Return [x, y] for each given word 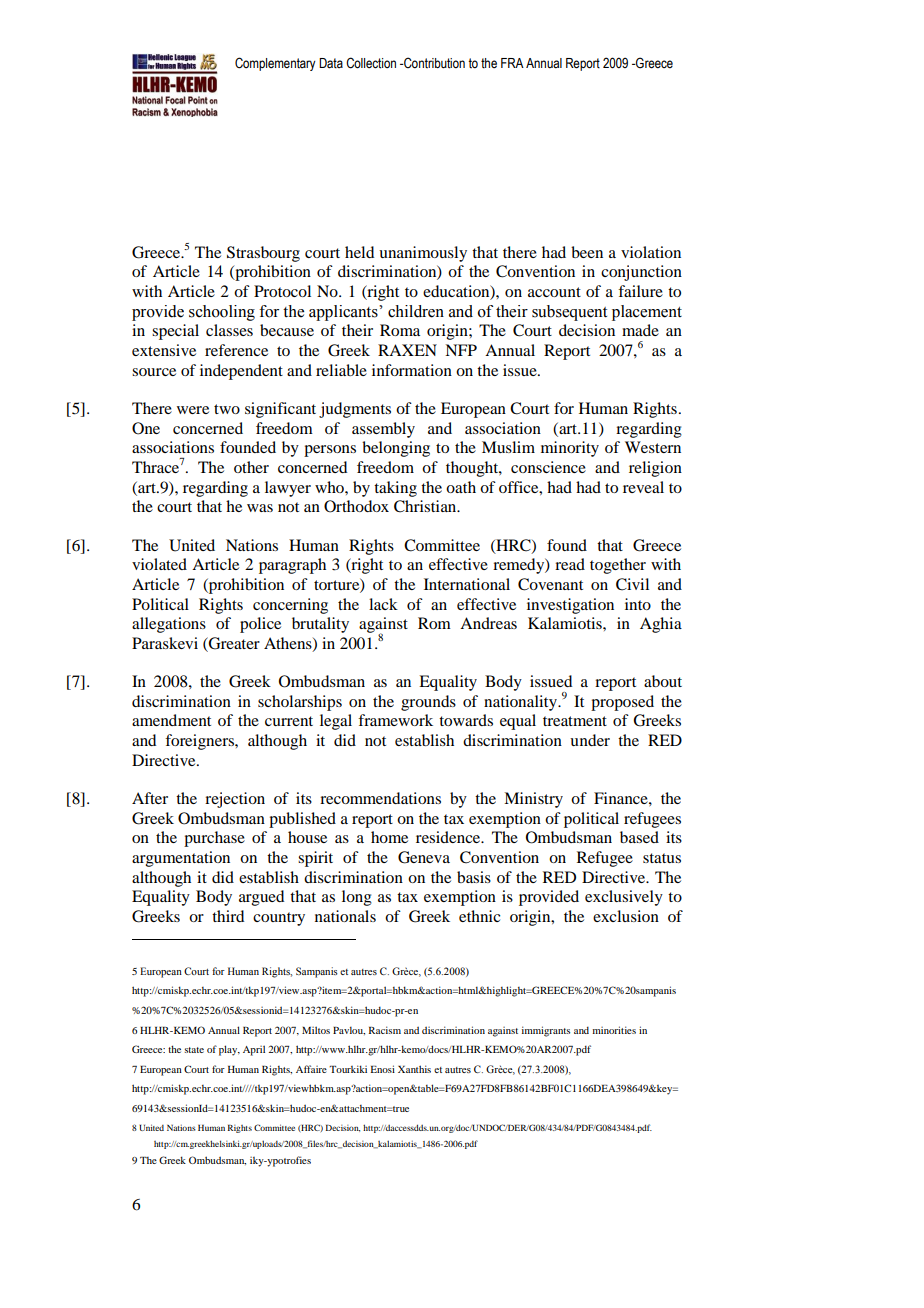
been [587, 252]
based [639, 837]
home [389, 837]
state [194, 1050]
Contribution [433, 63]
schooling [222, 313]
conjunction [641, 273]
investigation [570, 606]
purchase [214, 839]
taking [395, 489]
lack [383, 604]
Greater [233, 644]
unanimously [423, 254]
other [251, 467]
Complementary [275, 64]
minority [570, 449]
